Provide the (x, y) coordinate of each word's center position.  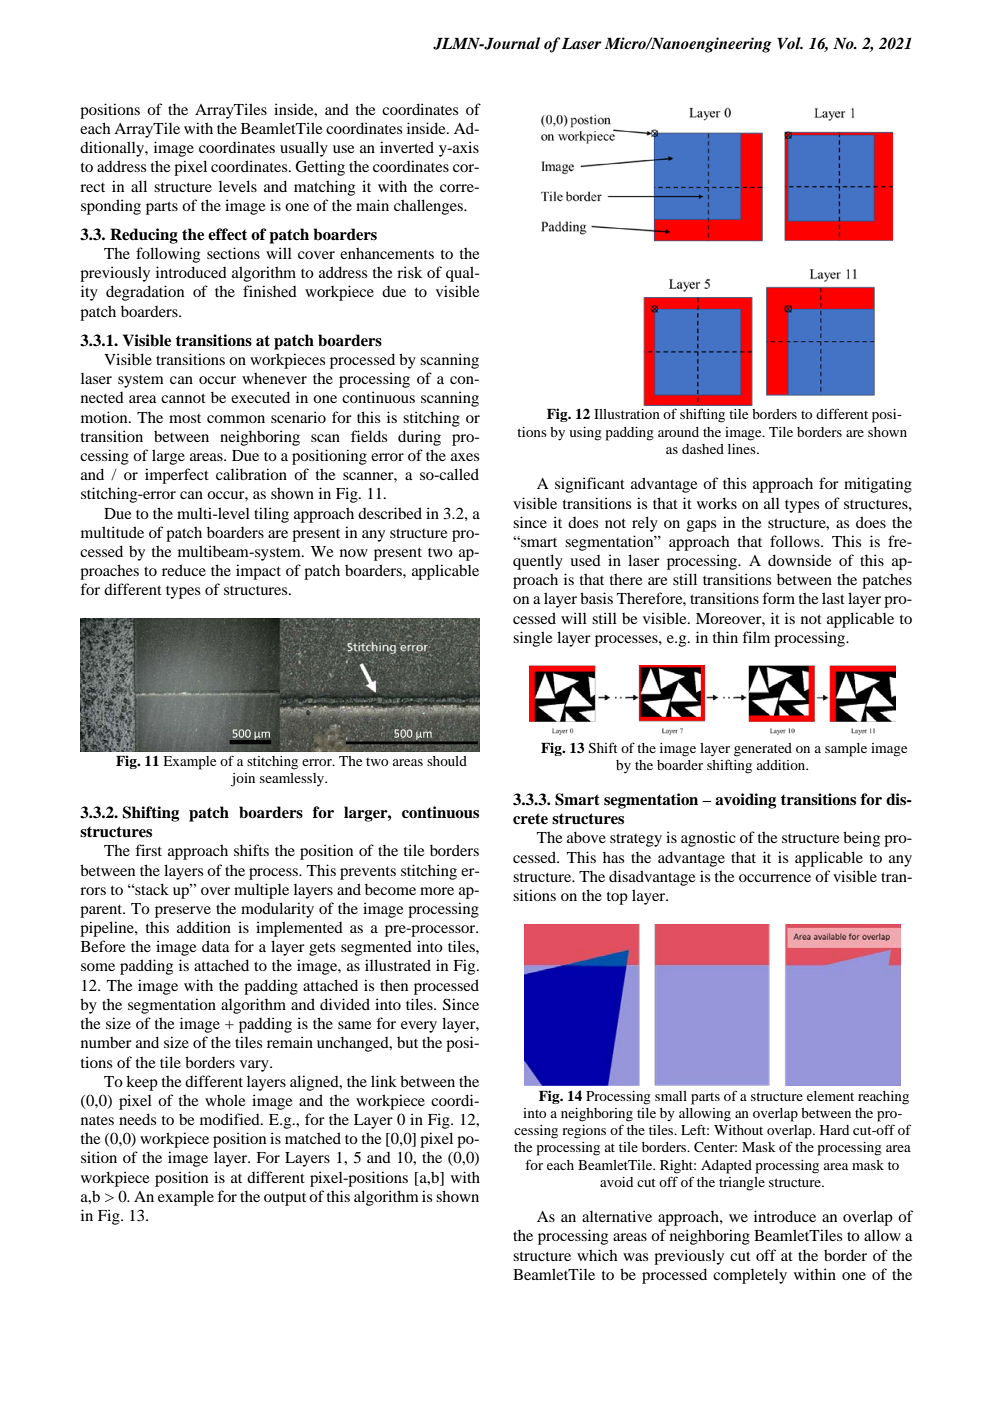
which (597, 1255)
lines (743, 449)
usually (304, 149)
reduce (184, 570)
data (216, 946)
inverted (407, 147)
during (419, 438)
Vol (790, 43)
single (532, 639)
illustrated (398, 965)
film (756, 637)
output (285, 1199)
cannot (183, 398)
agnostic (708, 839)
